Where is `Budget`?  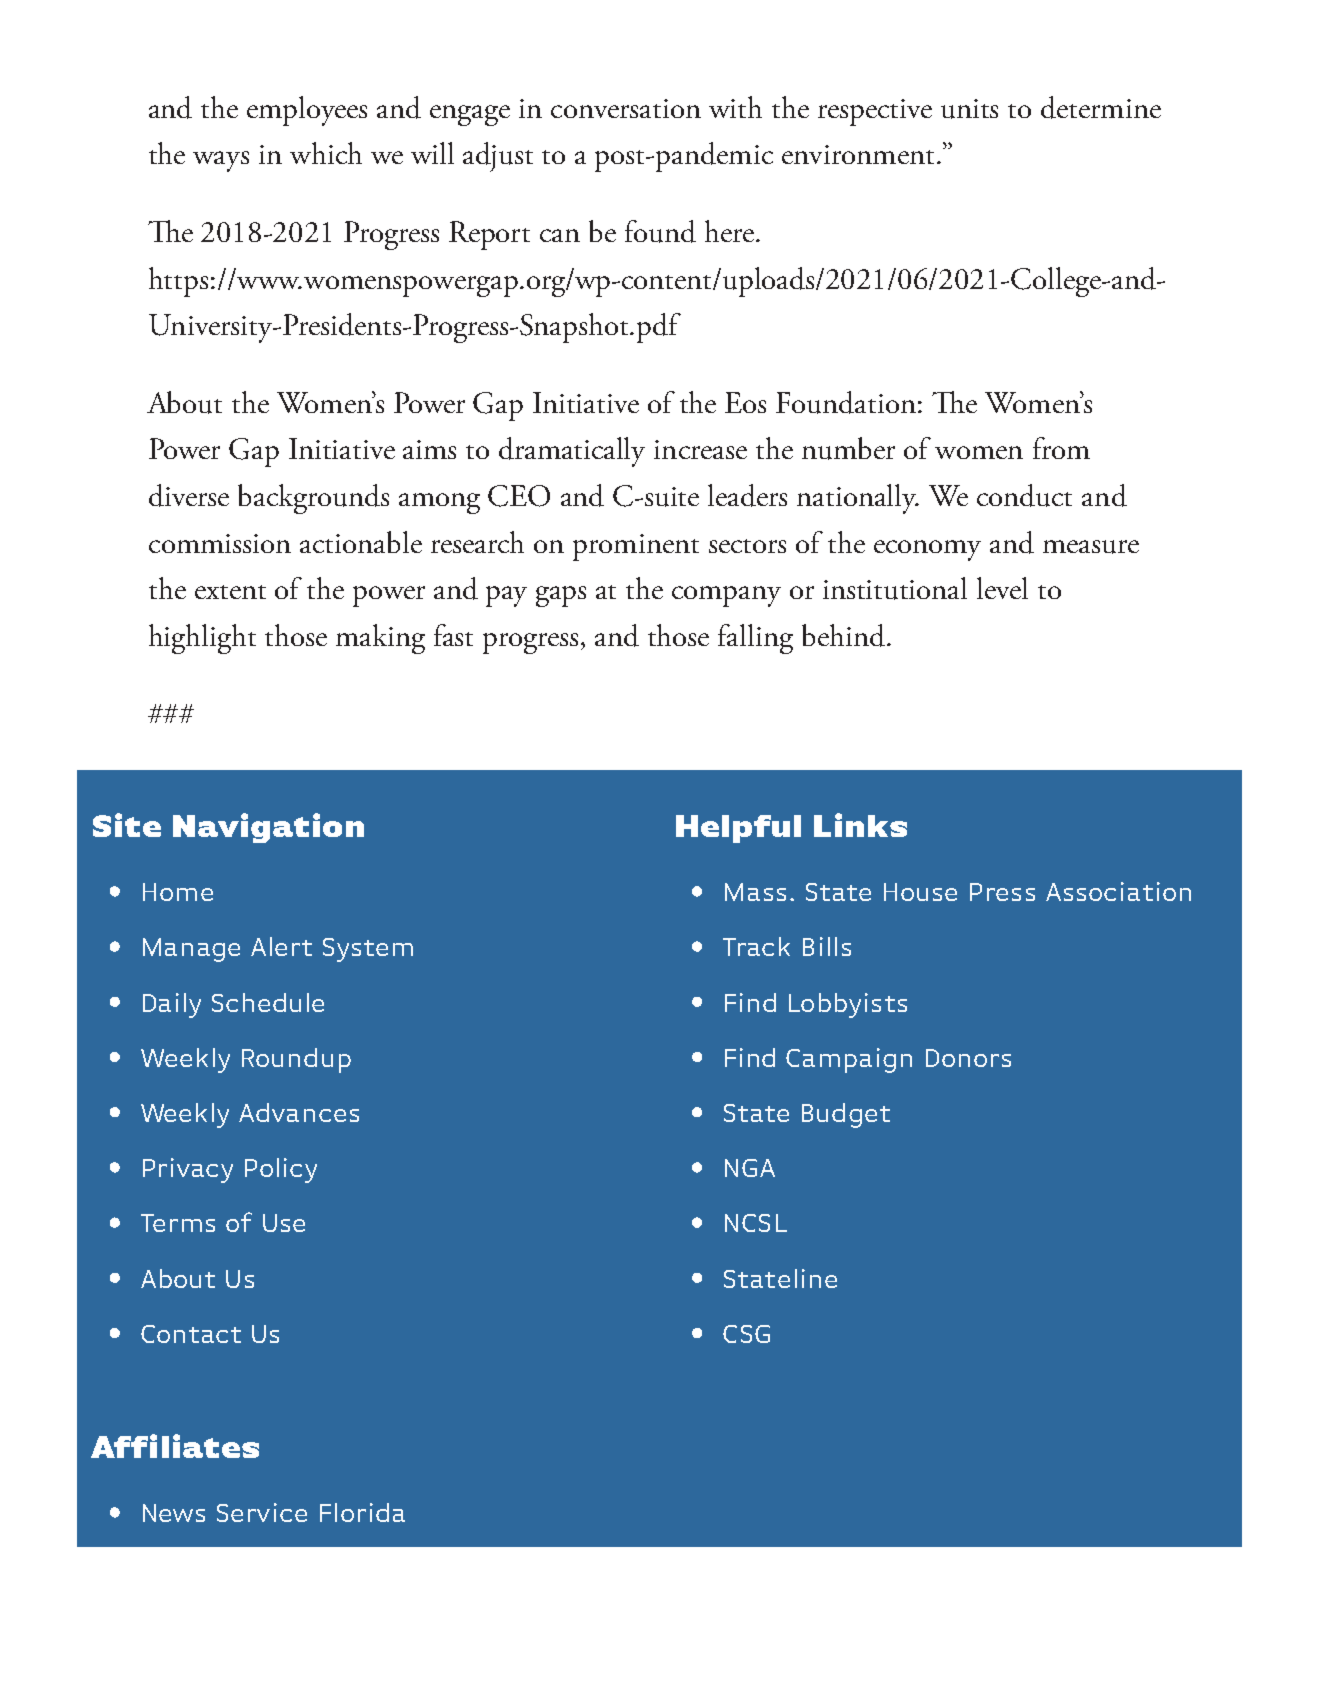 Budget is located at coordinates (846, 1115).
